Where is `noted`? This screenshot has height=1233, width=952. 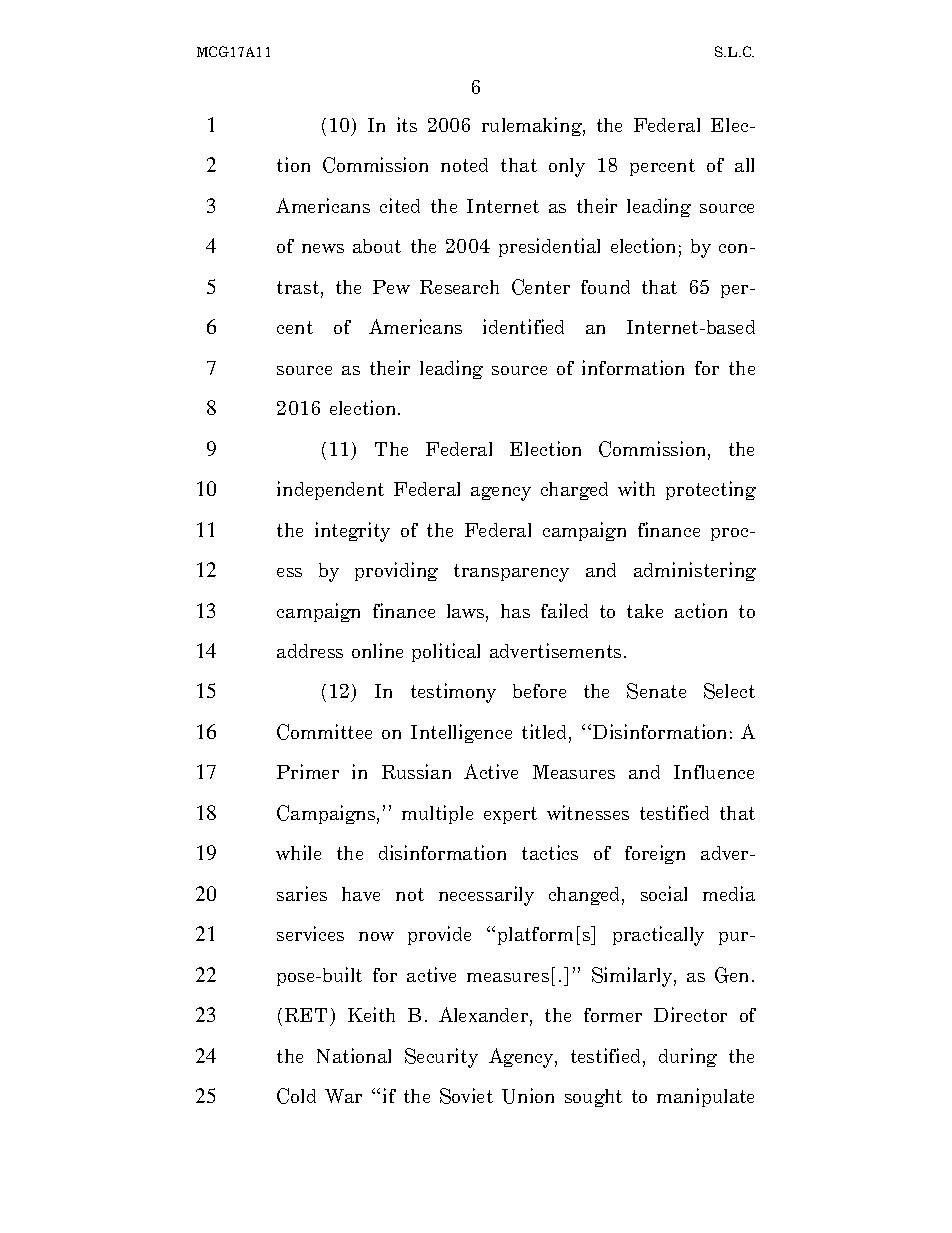 noted is located at coordinates (464, 165).
